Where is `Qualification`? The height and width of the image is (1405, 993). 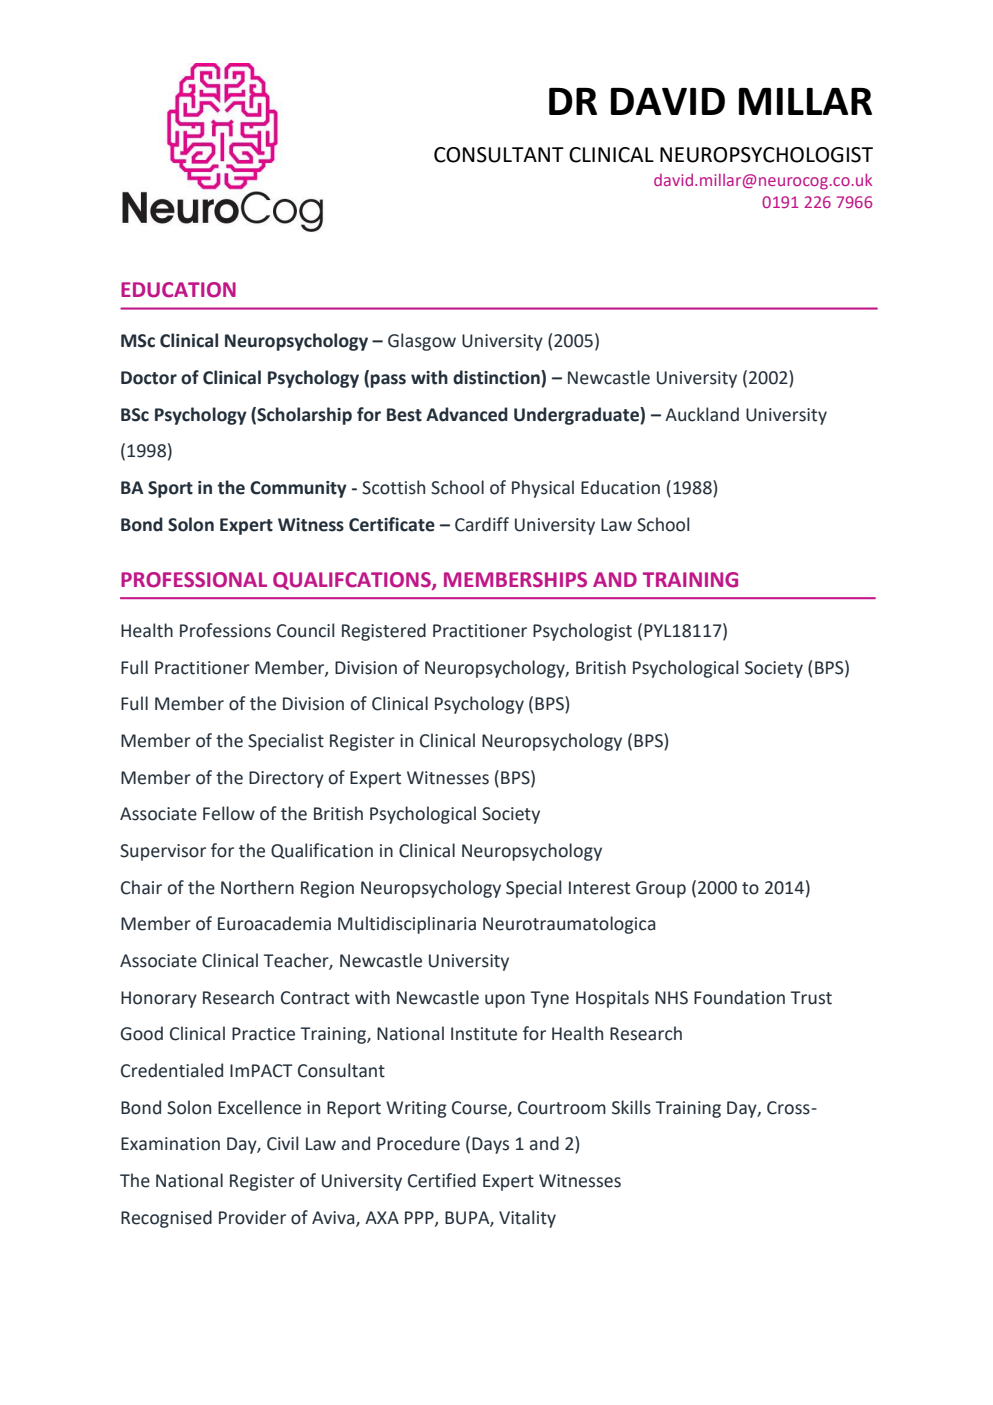 Qualification is located at coordinates (322, 851).
